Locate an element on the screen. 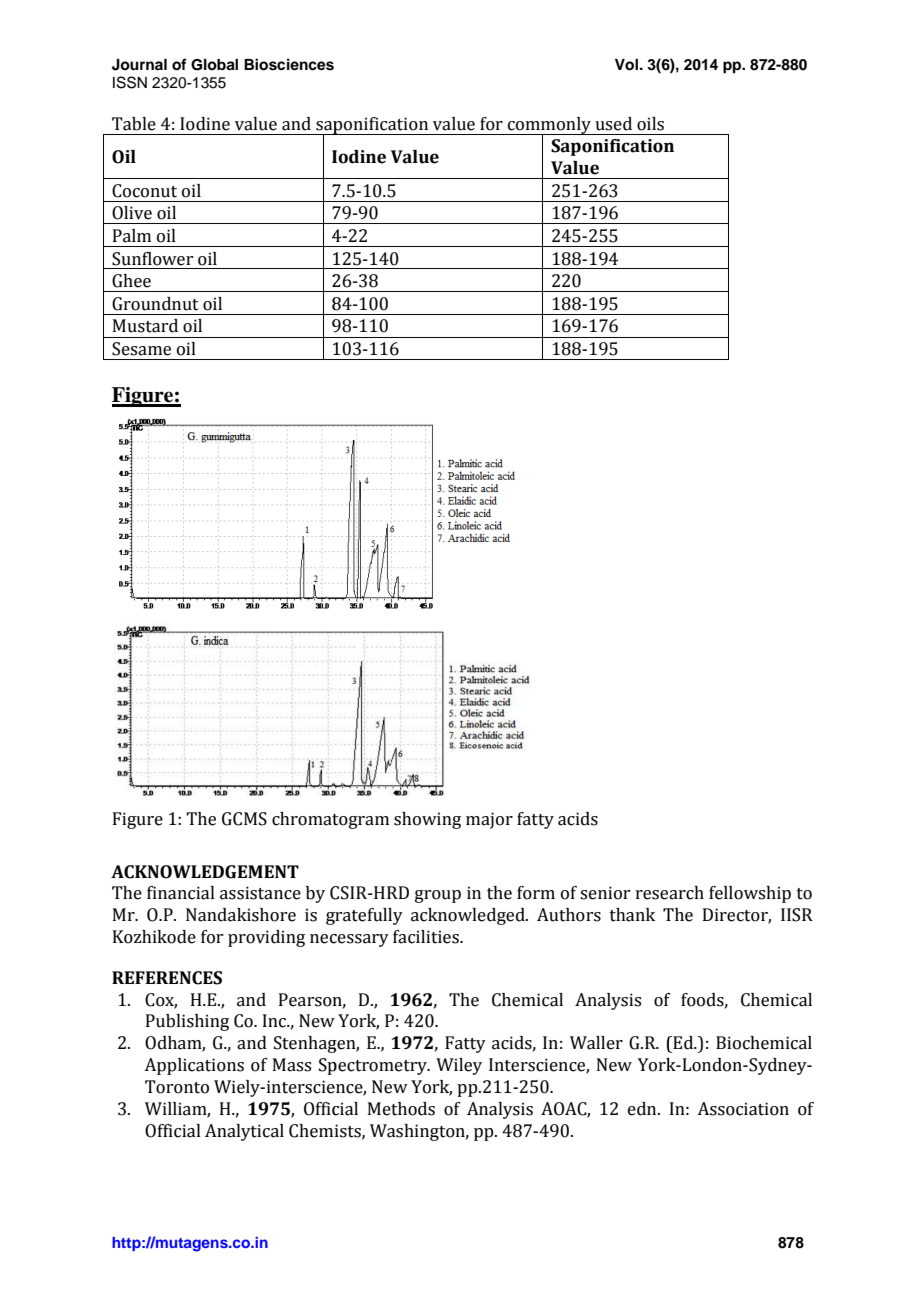 This screenshot has height=1308, width=924. Ghee is located at coordinates (131, 281).
